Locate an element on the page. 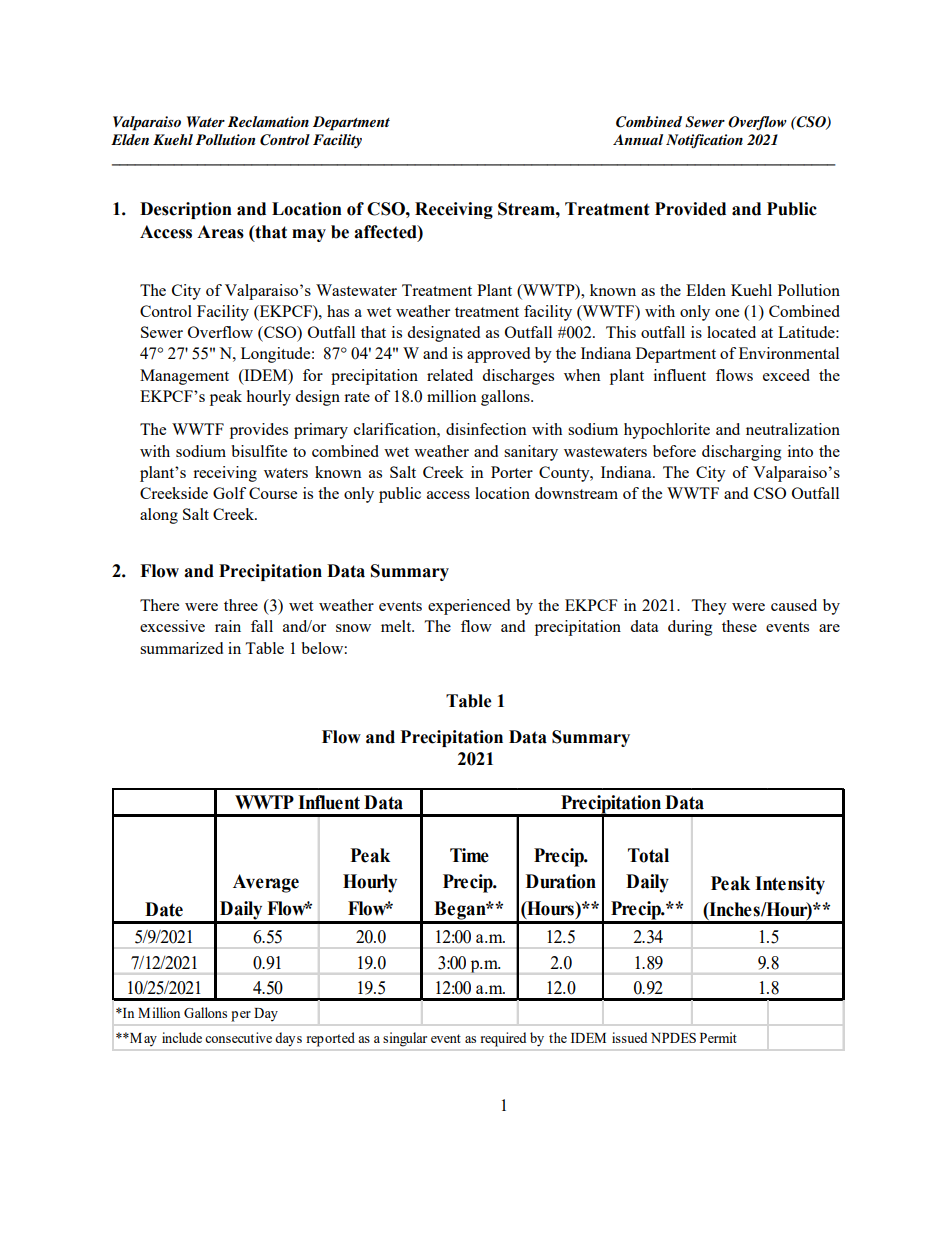 This page has height=1233, width=952. three is located at coordinates (241, 605).
